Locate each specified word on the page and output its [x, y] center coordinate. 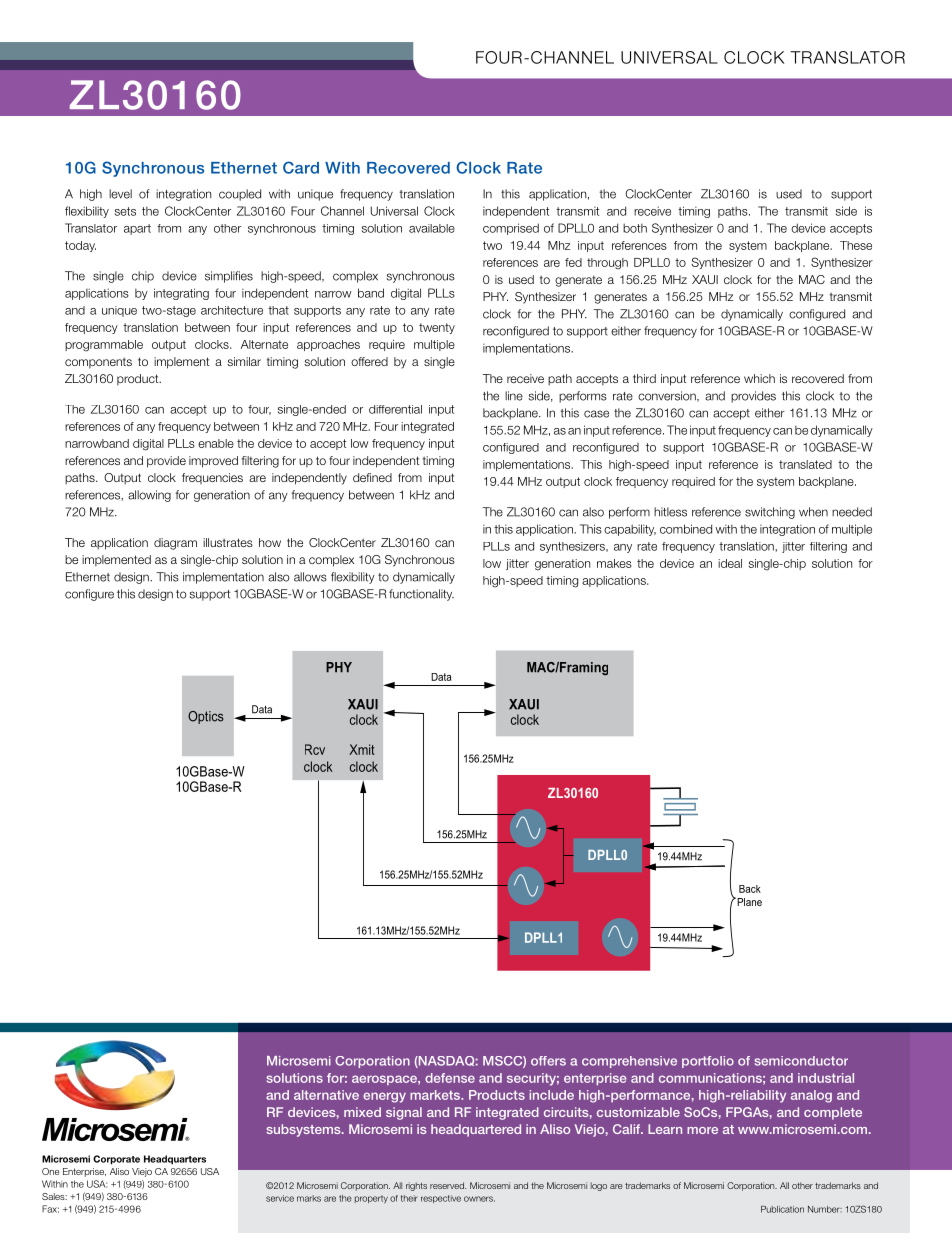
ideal [730, 563]
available [432, 228]
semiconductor [801, 1061]
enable [216, 443]
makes [614, 563]
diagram [175, 544]
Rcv [315, 749]
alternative [326, 1095]
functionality [421, 595]
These [856, 245]
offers [548, 1061]
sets [125, 211]
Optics [206, 717]
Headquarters [175, 1160]
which [759, 378]
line [514, 396]
